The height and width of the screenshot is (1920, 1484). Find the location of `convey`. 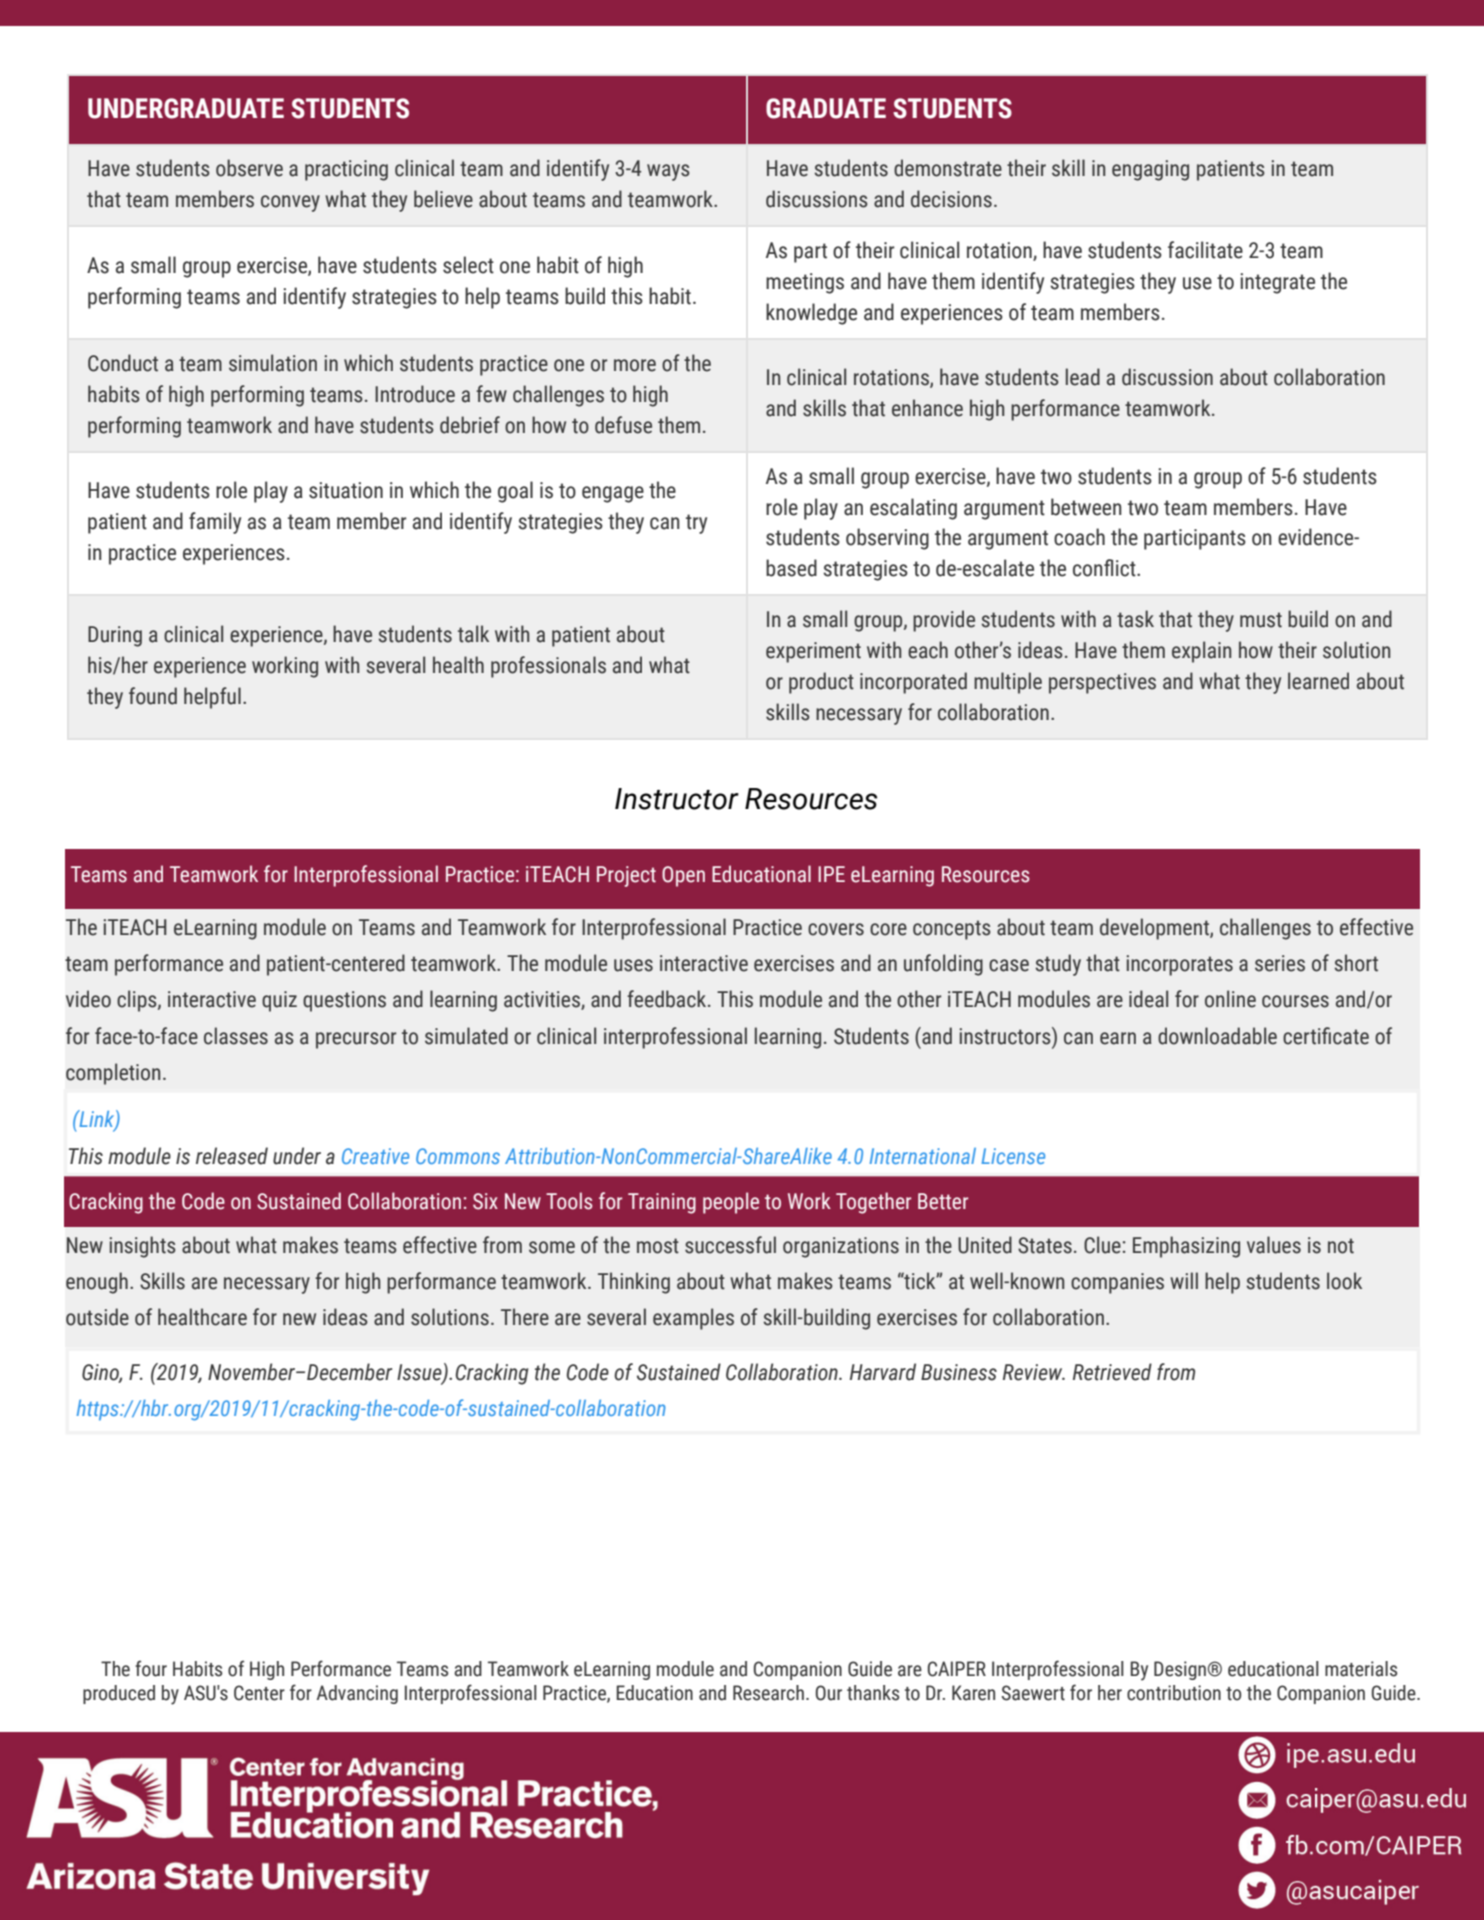

convey is located at coordinates (290, 203).
